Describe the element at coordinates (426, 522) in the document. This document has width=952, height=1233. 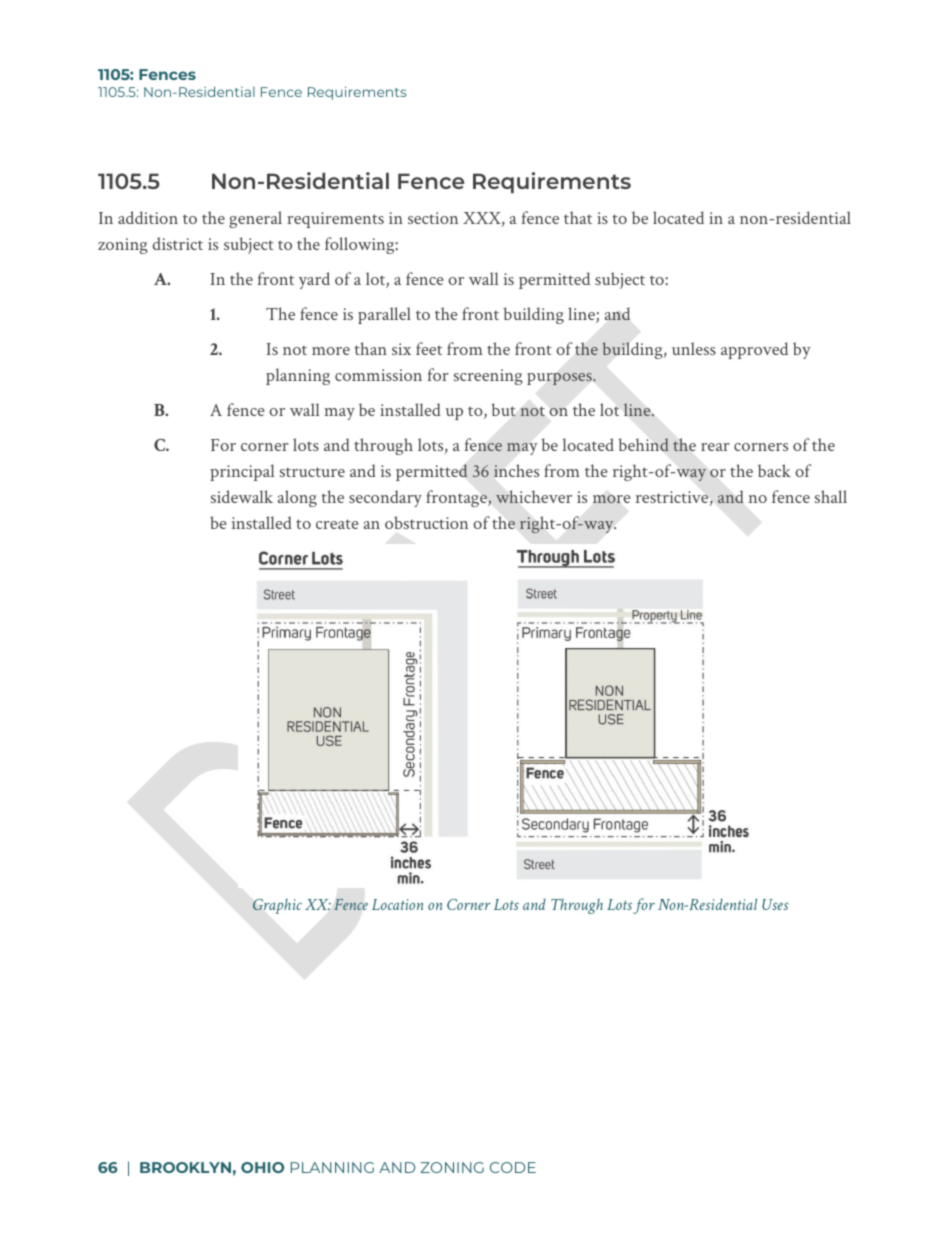
I see `obstruction` at that location.
